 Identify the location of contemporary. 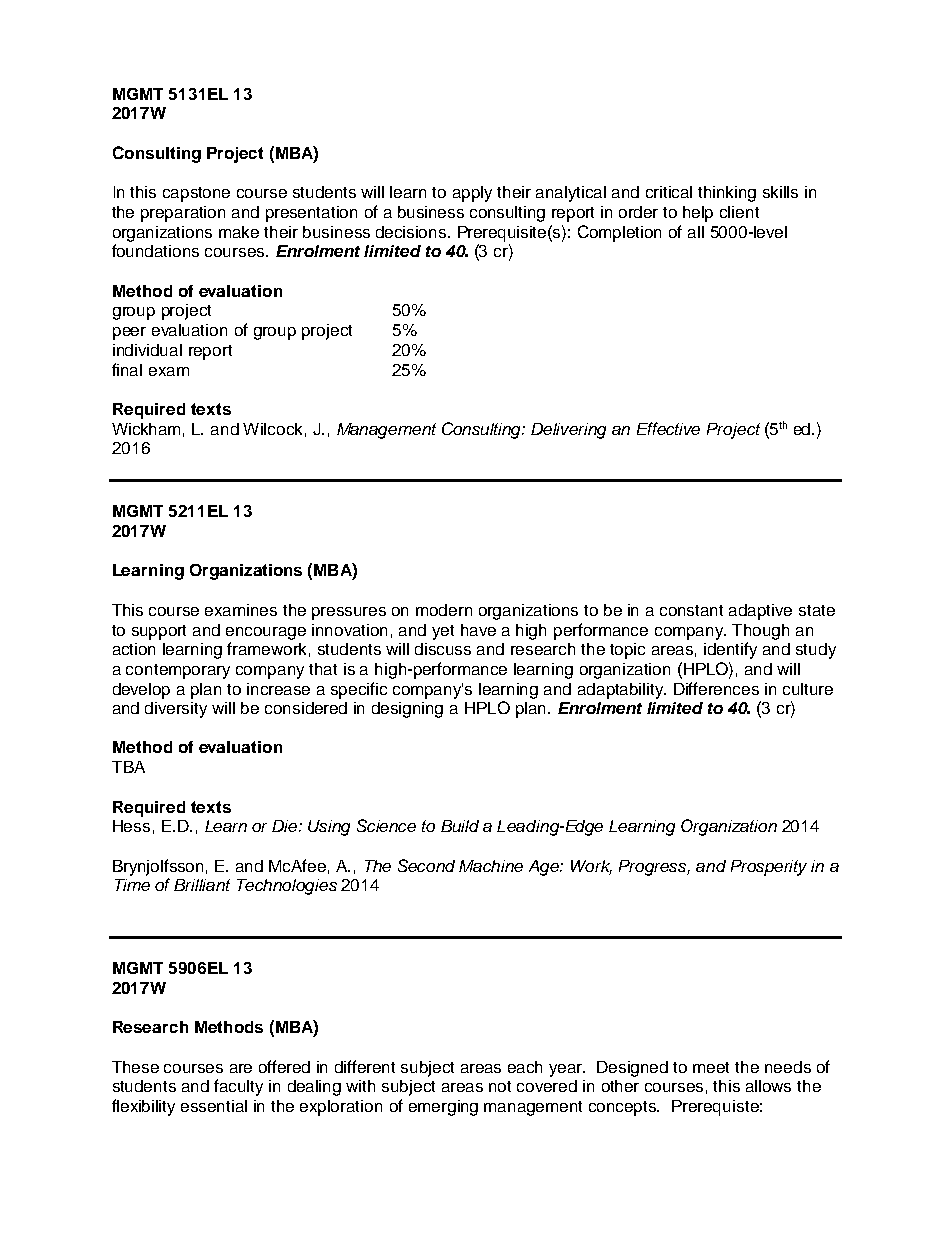
(178, 671).
